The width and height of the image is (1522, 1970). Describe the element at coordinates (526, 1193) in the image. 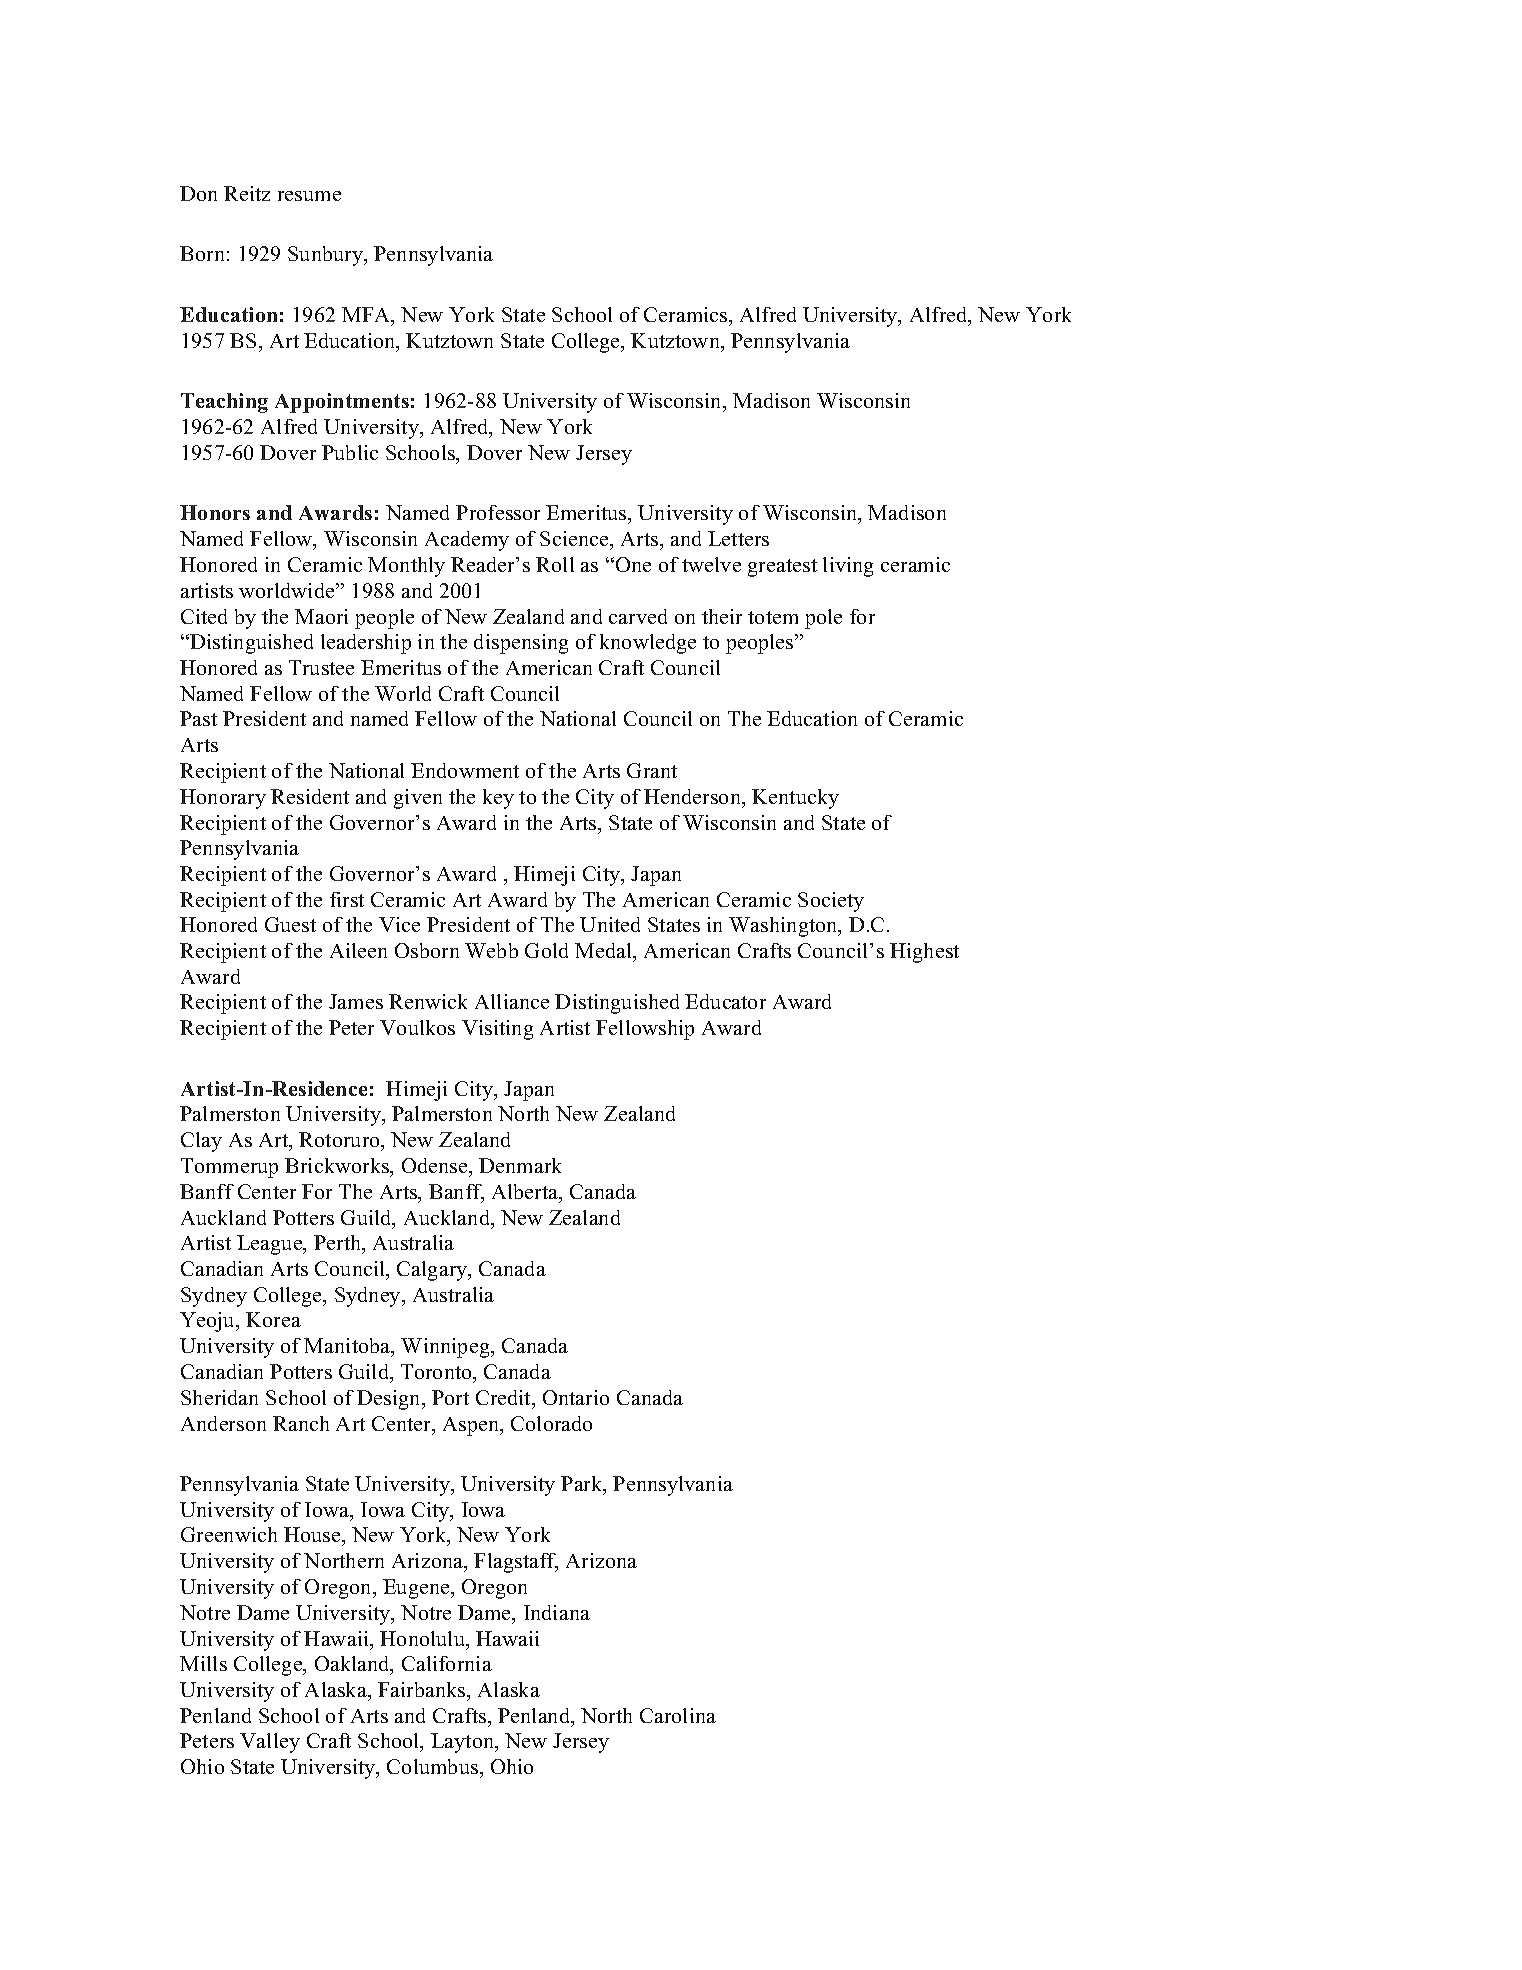

I see `Alberta` at that location.
